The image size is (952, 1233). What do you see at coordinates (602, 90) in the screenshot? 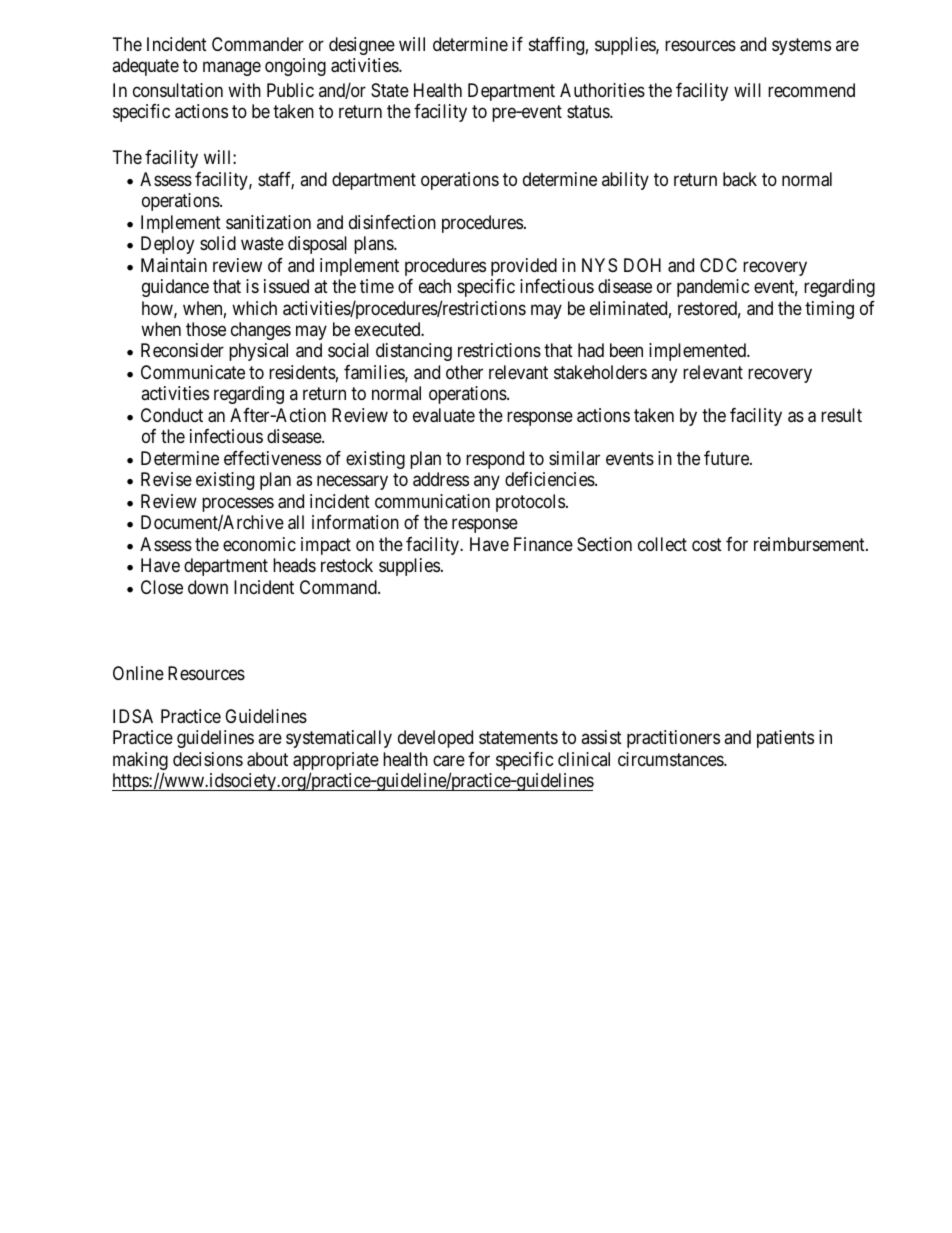
I see `Authorities` at bounding box center [602, 90].
